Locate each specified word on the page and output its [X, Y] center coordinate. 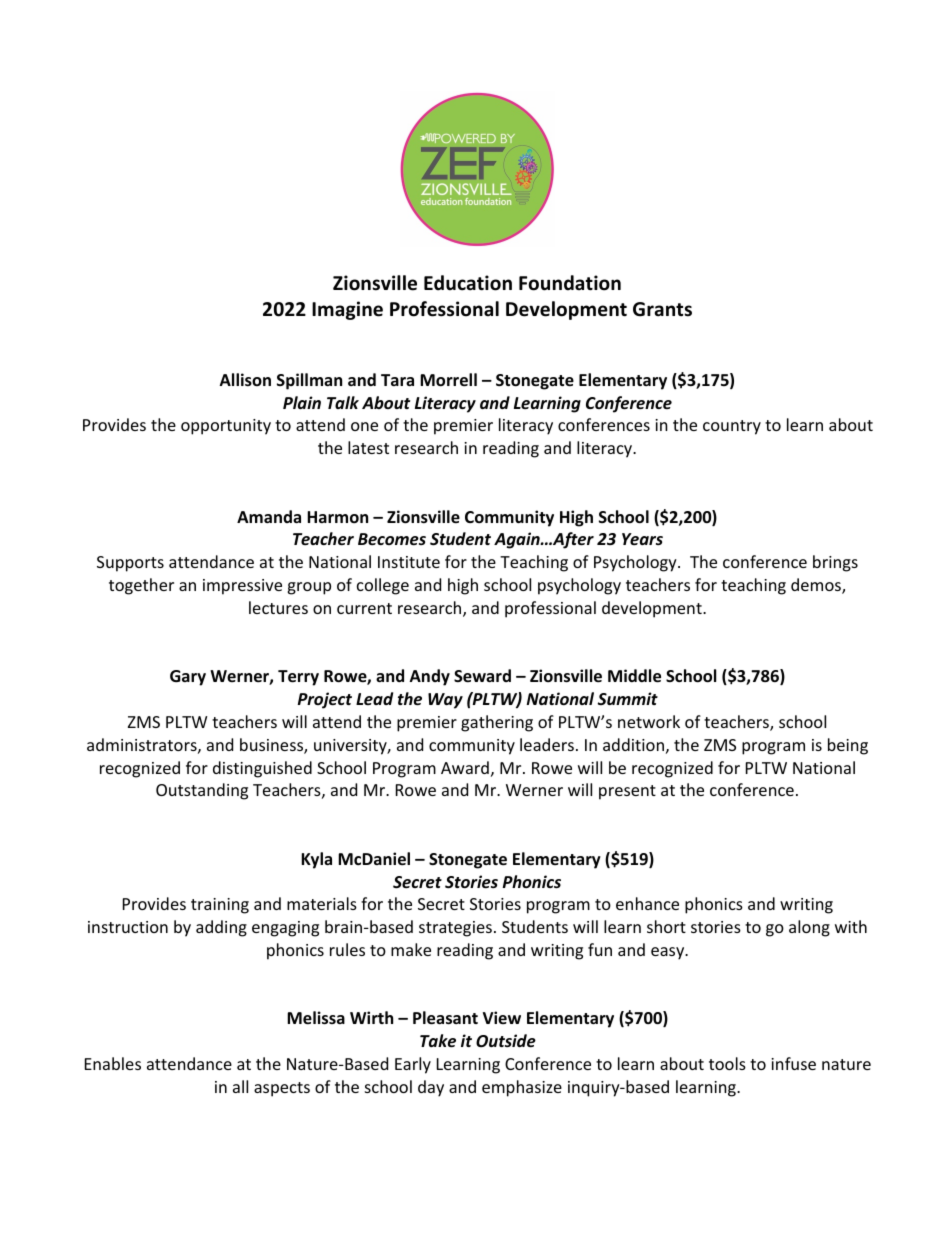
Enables [113, 1063]
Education [468, 283]
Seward [482, 676]
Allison [245, 380]
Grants [662, 309]
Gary [188, 678]
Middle [634, 676]
